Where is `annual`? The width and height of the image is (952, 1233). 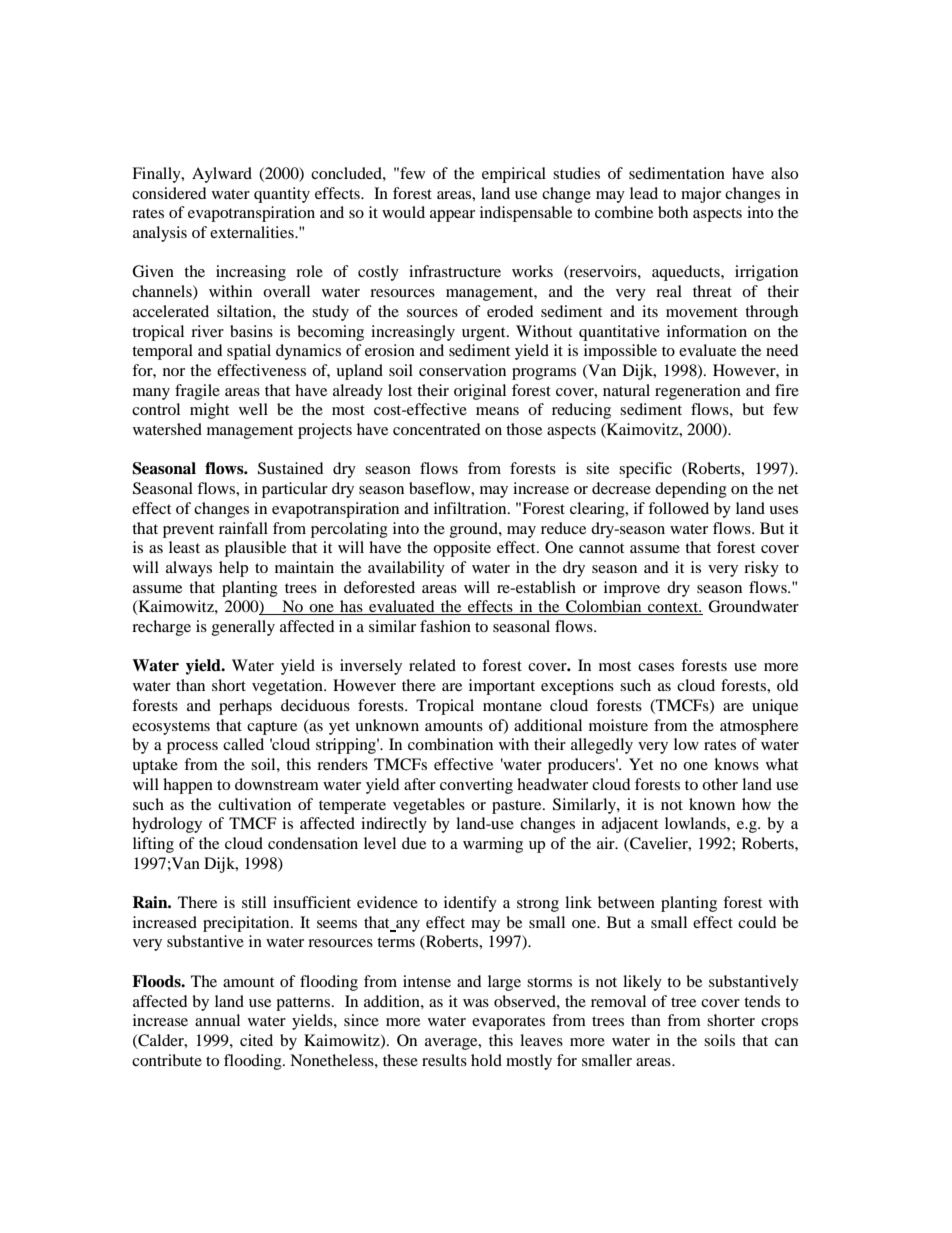
annual is located at coordinates (217, 1020).
